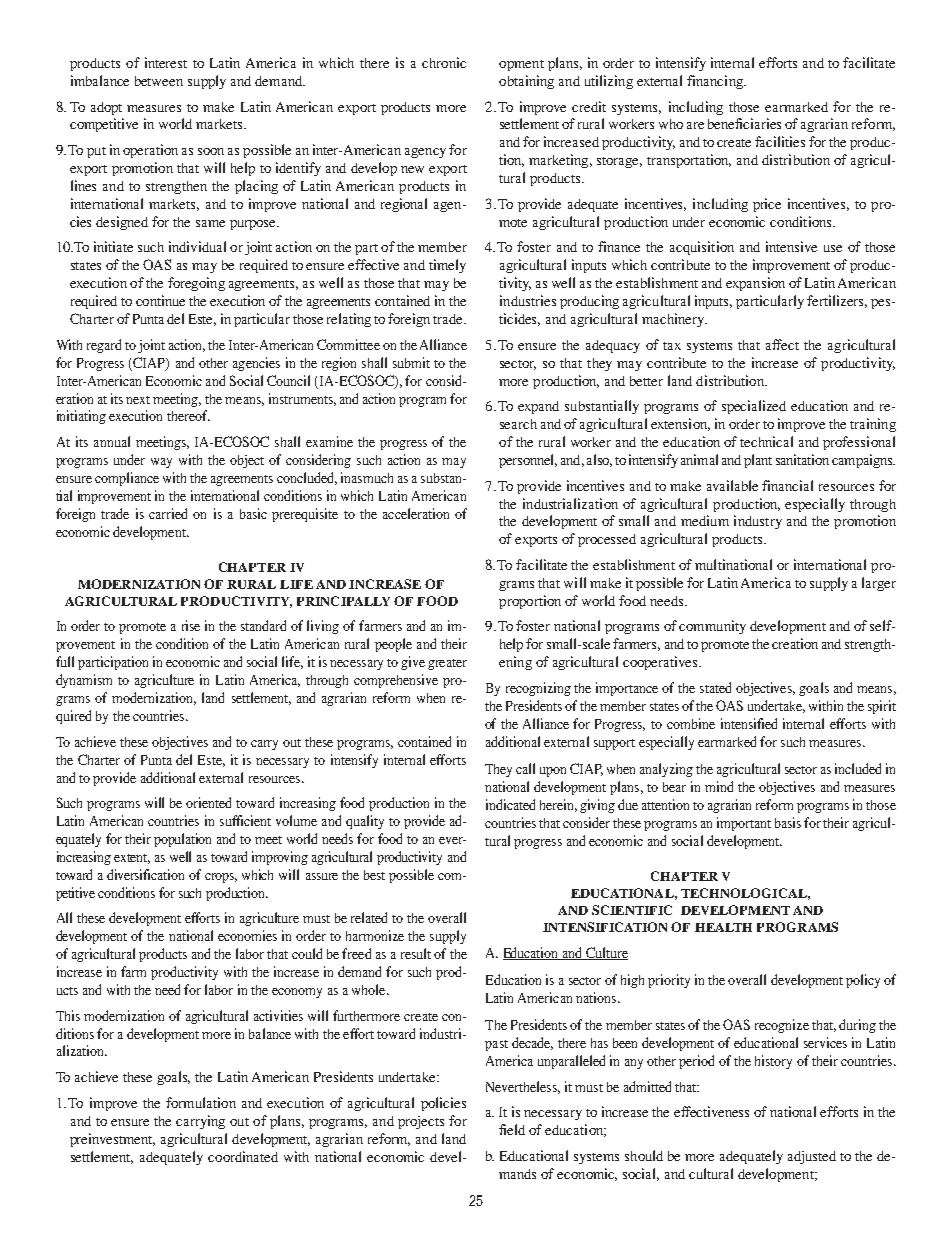  I want to click on coordinated, so click(243, 1156).
